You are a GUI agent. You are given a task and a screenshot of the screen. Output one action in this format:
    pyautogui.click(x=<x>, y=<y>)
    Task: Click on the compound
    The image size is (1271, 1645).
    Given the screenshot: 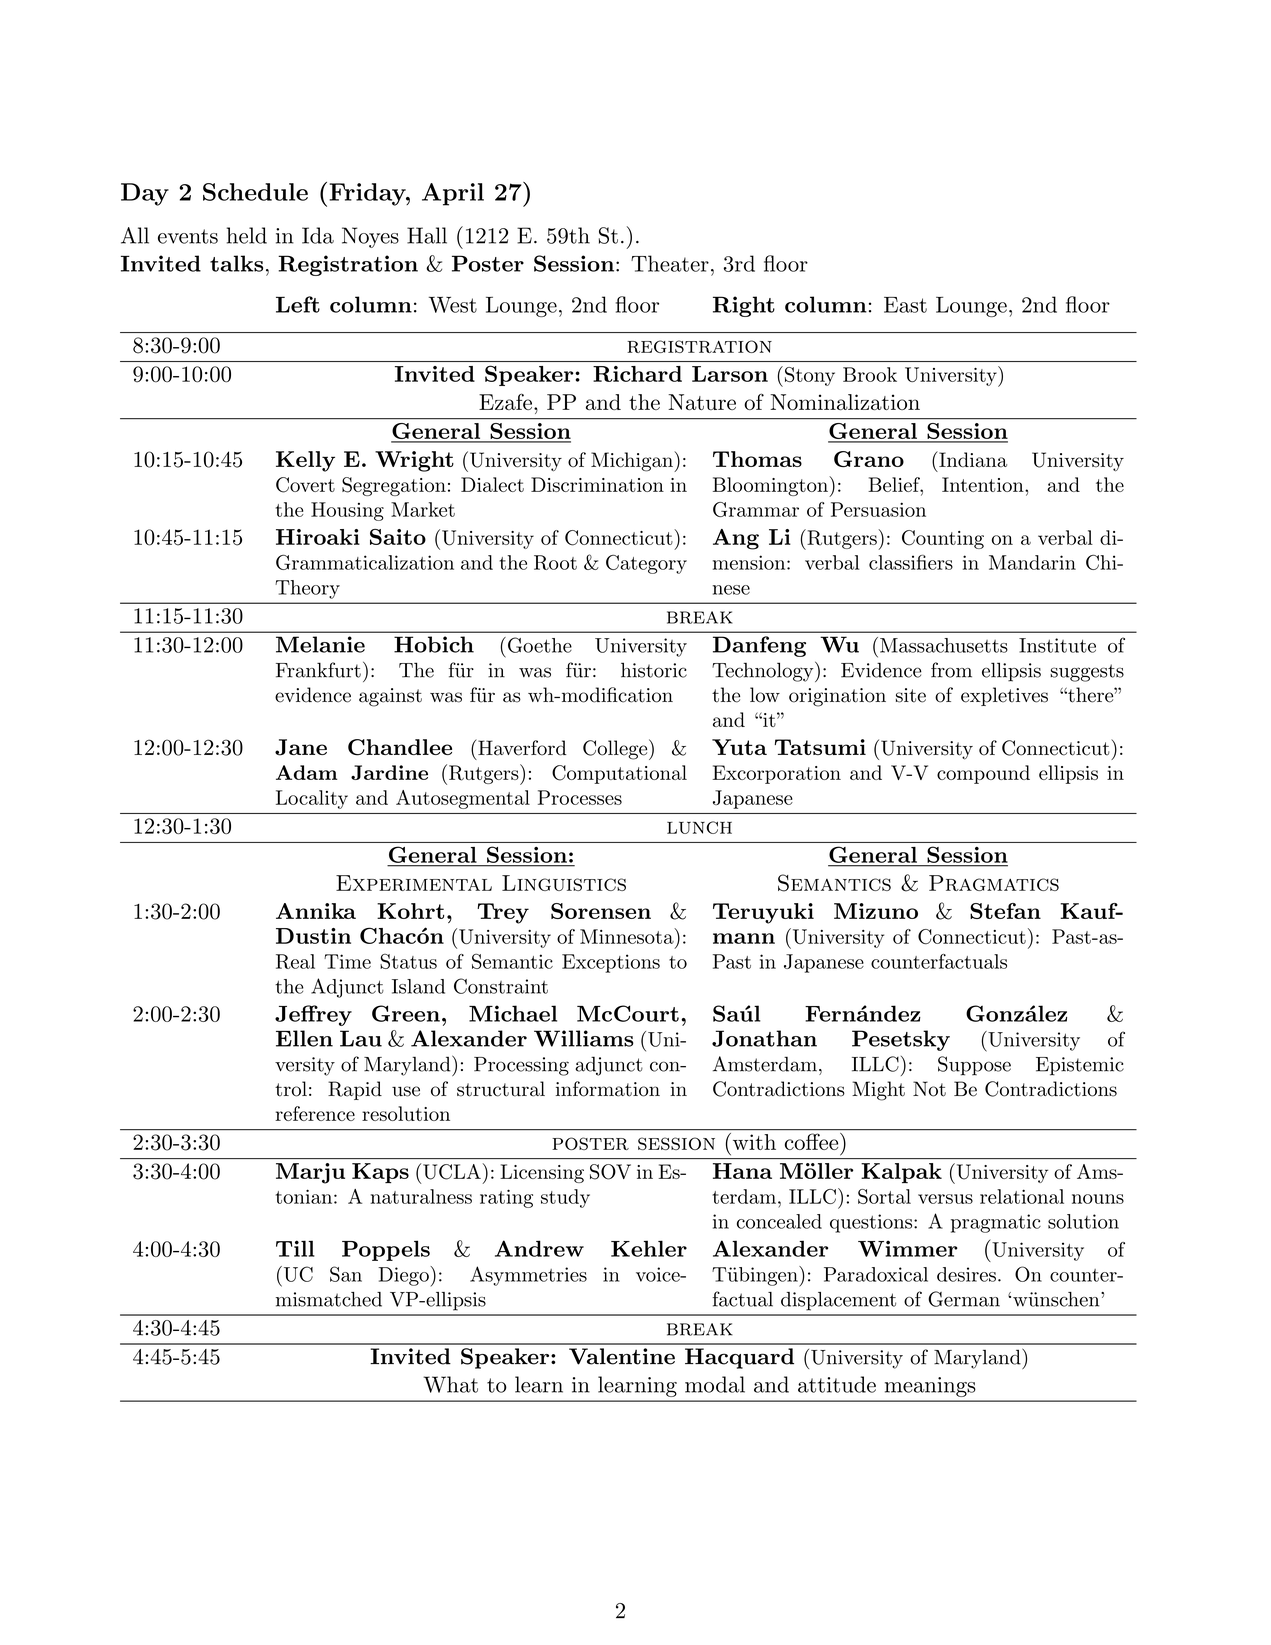 What is the action you would take?
    pyautogui.click(x=983, y=774)
